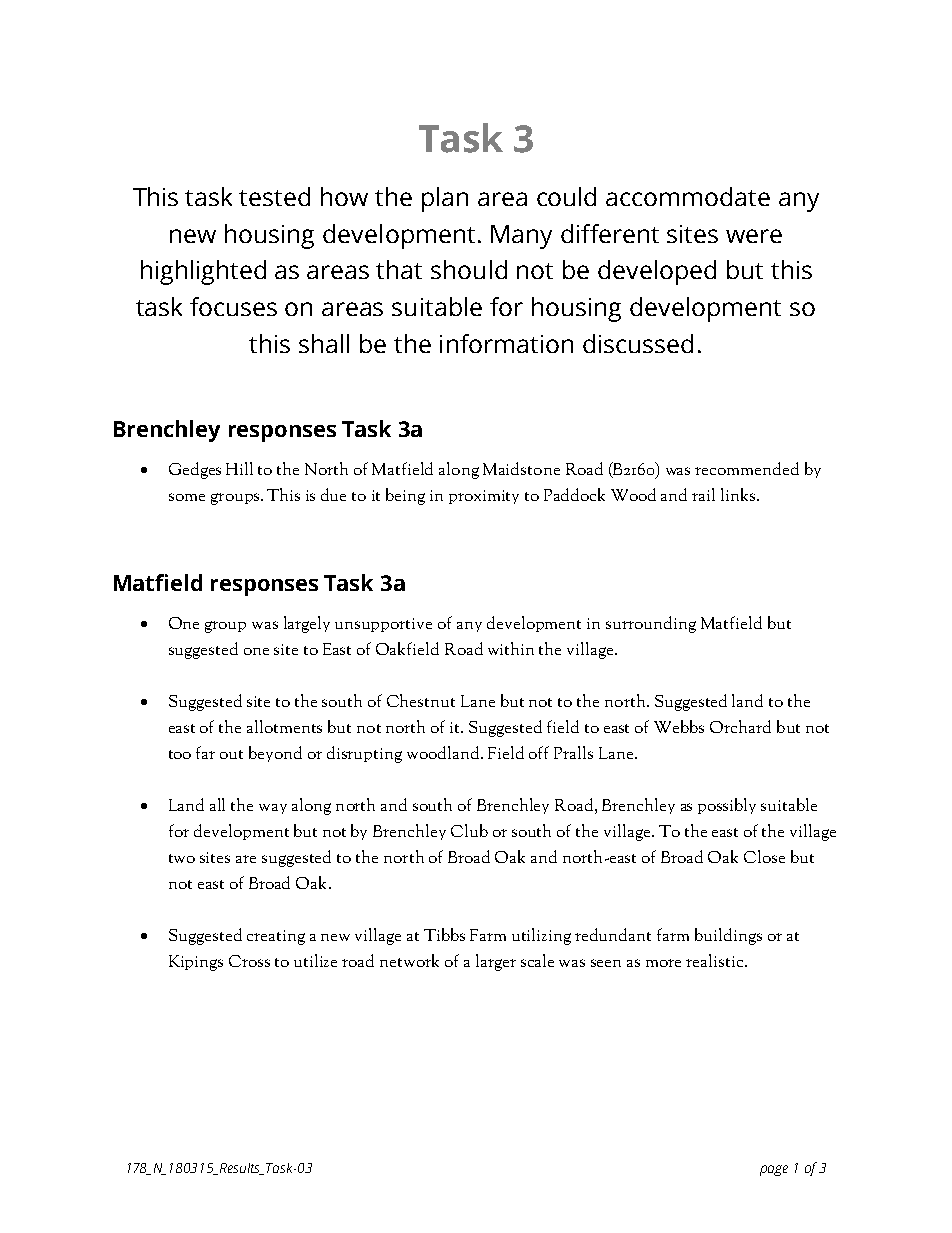  Describe the element at coordinates (511, 648) in the document. I see `within` at that location.
